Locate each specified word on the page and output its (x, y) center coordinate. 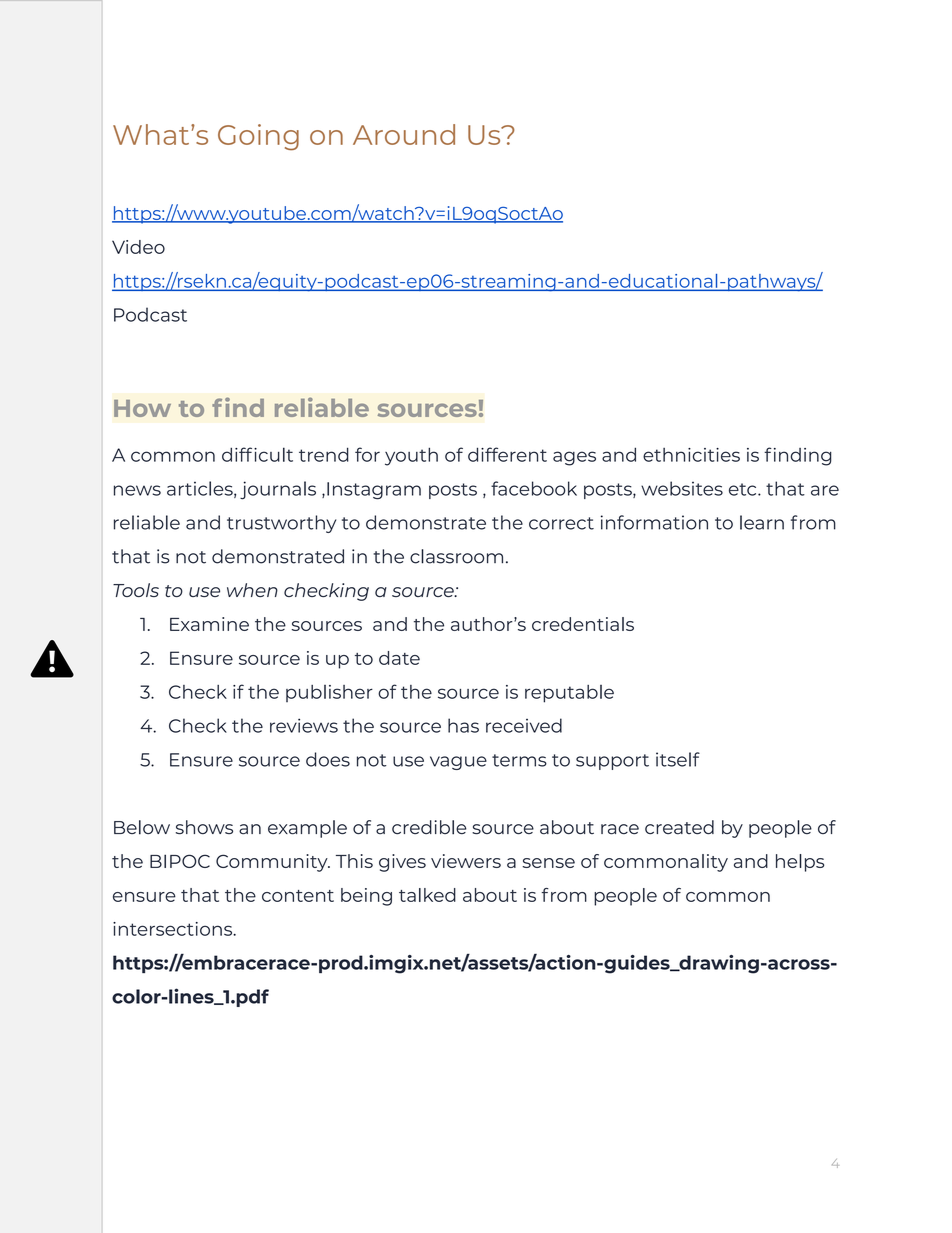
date (399, 658)
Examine (209, 624)
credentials (583, 624)
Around (404, 134)
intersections (174, 929)
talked (427, 895)
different (507, 454)
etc (744, 489)
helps (800, 863)
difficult (257, 454)
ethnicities (691, 455)
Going (258, 137)
